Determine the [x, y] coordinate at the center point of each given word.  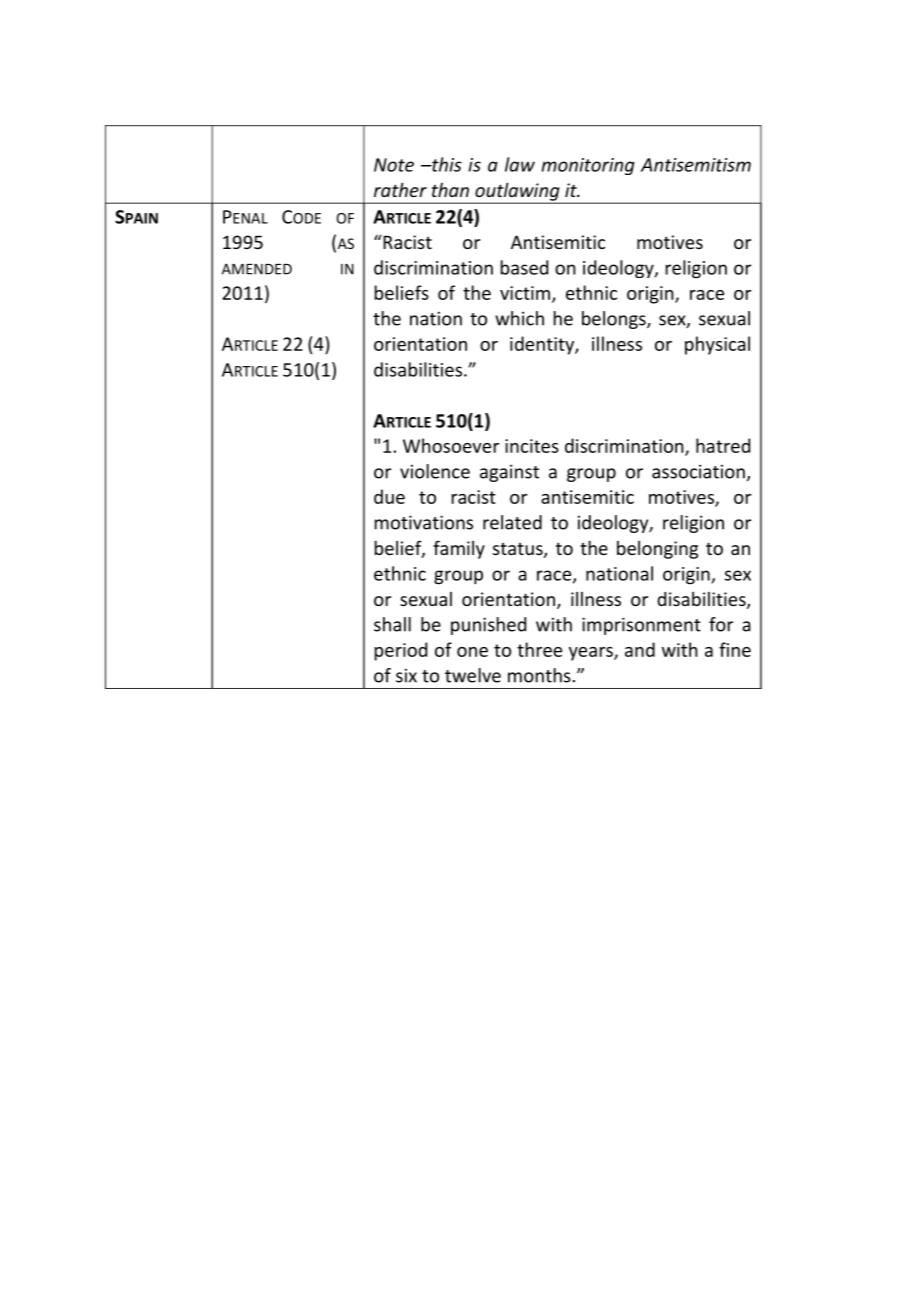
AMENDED [257, 269]
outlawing [517, 192]
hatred [723, 445]
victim [525, 293]
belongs [615, 320]
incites [532, 446]
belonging [657, 550]
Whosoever [451, 445]
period [401, 651]
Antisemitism [696, 165]
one [472, 652]
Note [394, 165]
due [389, 496]
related [512, 522]
